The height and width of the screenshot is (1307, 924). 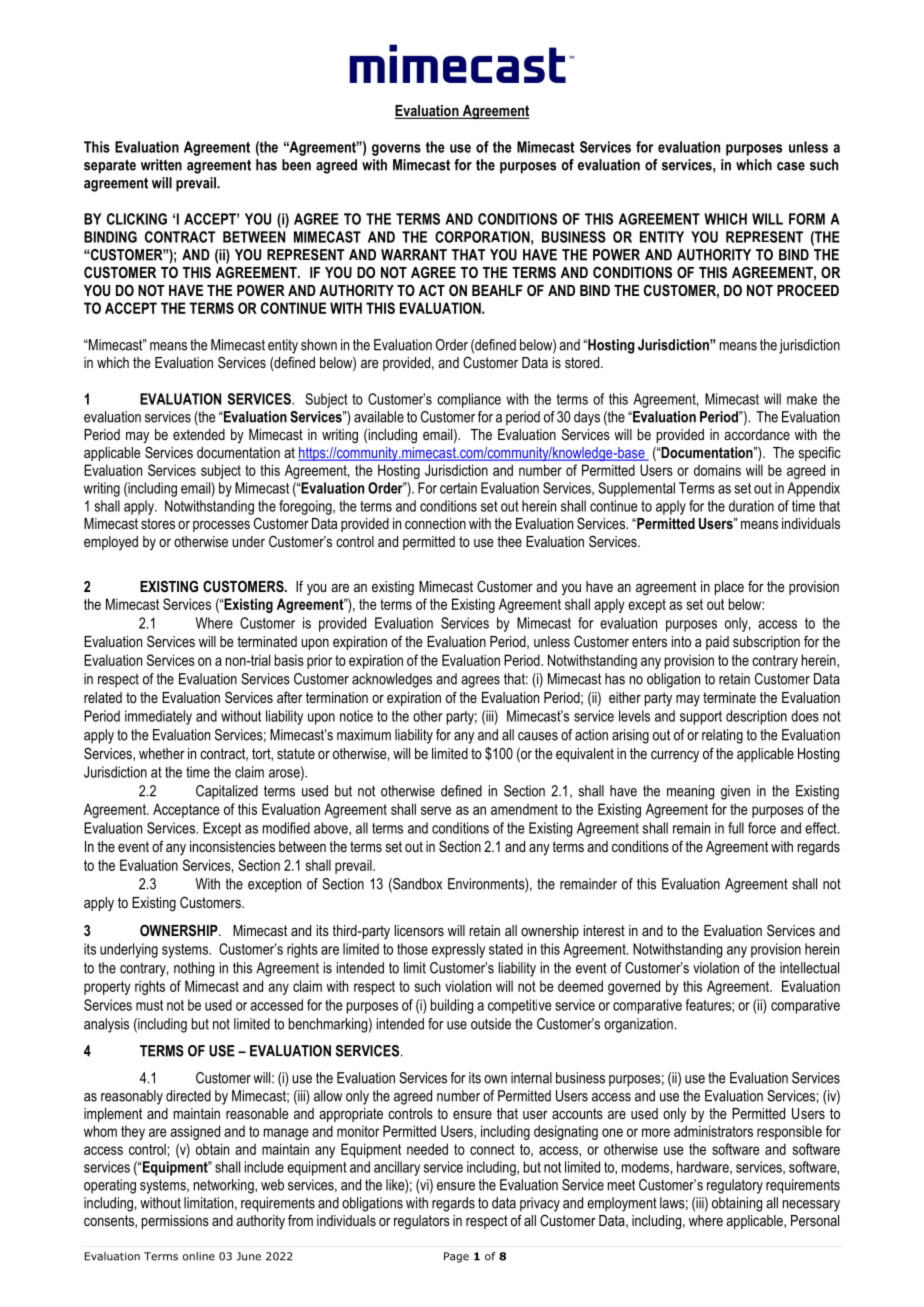 I want to click on immediately, so click(x=158, y=717).
